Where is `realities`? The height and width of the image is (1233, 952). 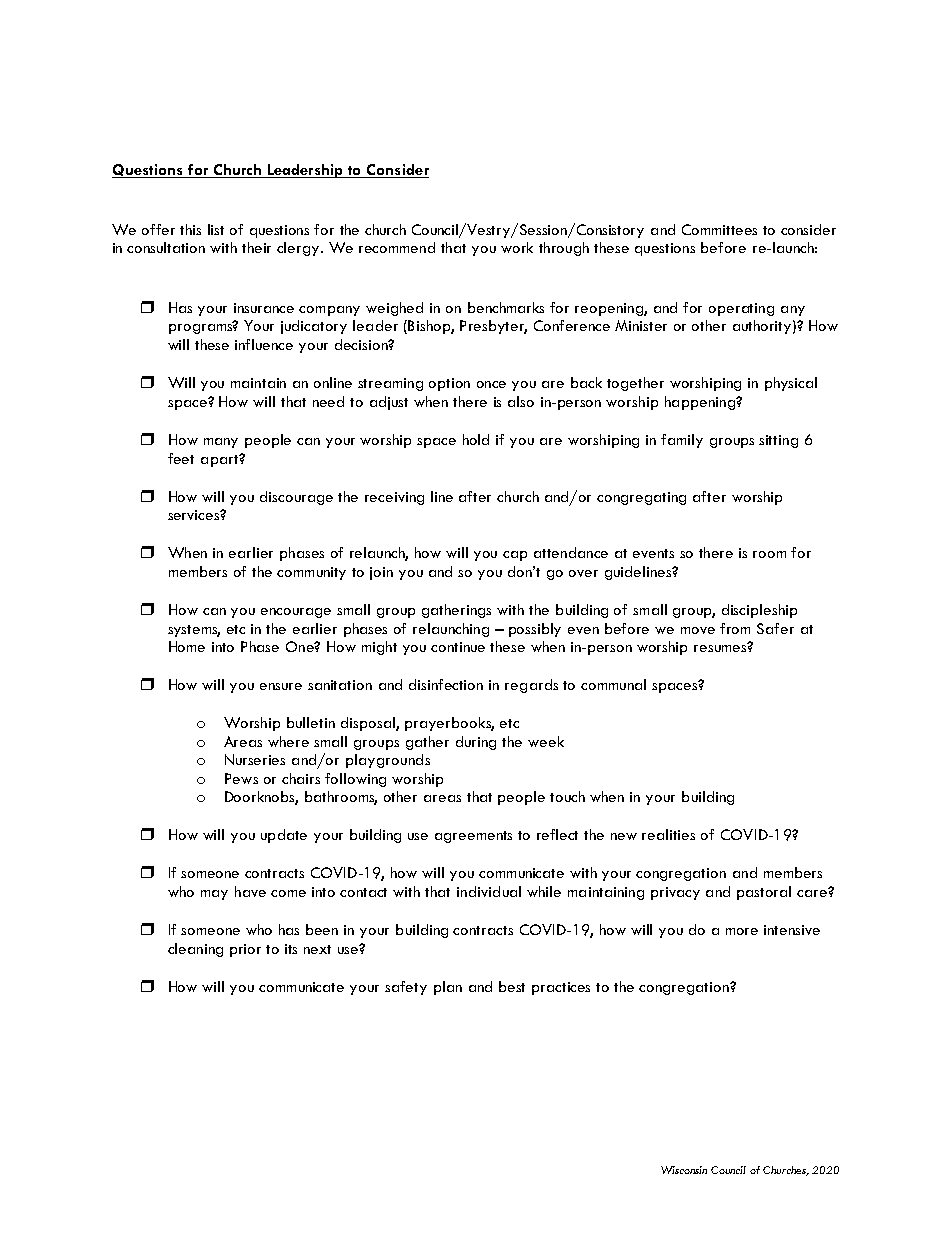 realities is located at coordinates (668, 834).
